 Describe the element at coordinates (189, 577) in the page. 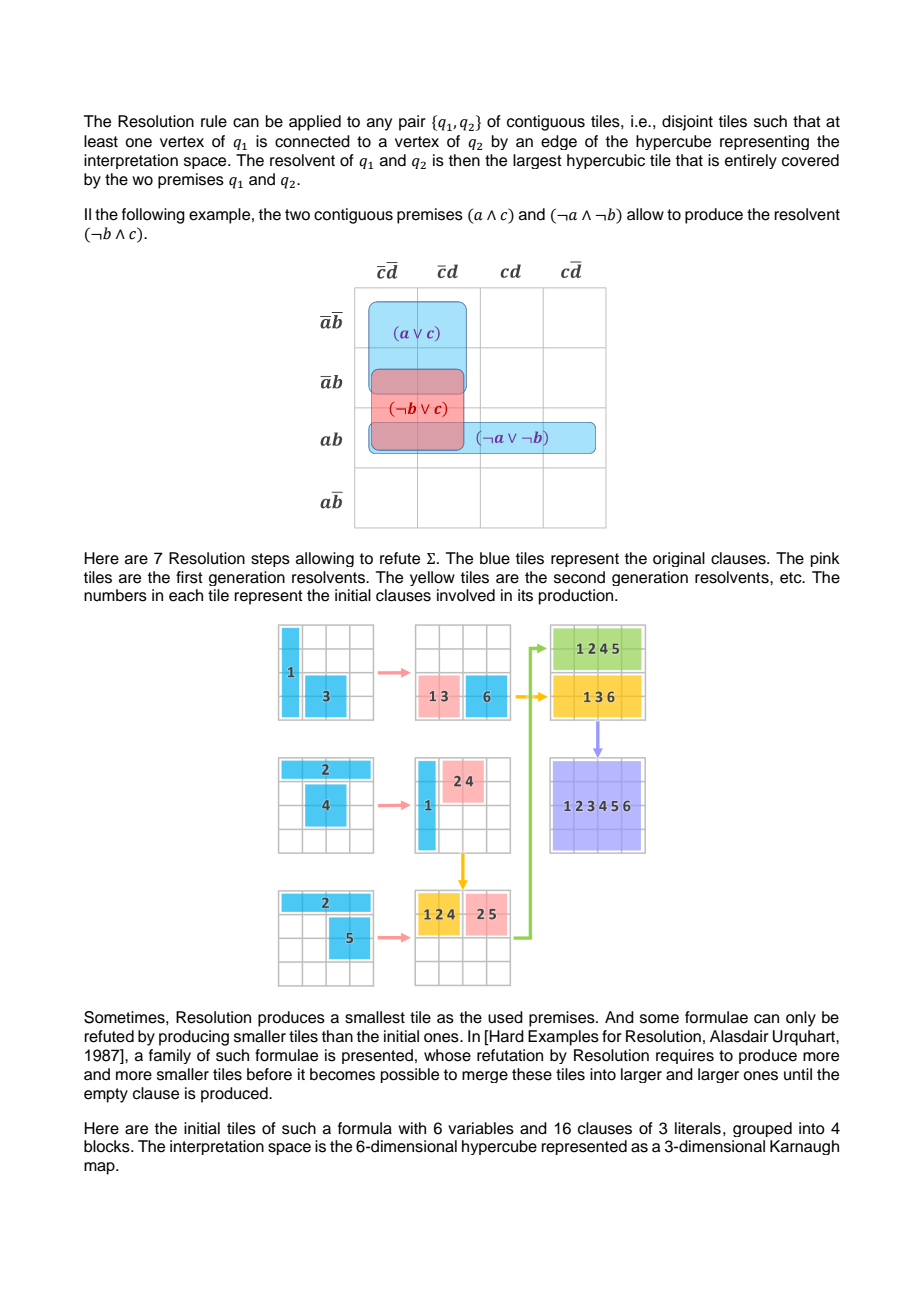

I see `first` at that location.
